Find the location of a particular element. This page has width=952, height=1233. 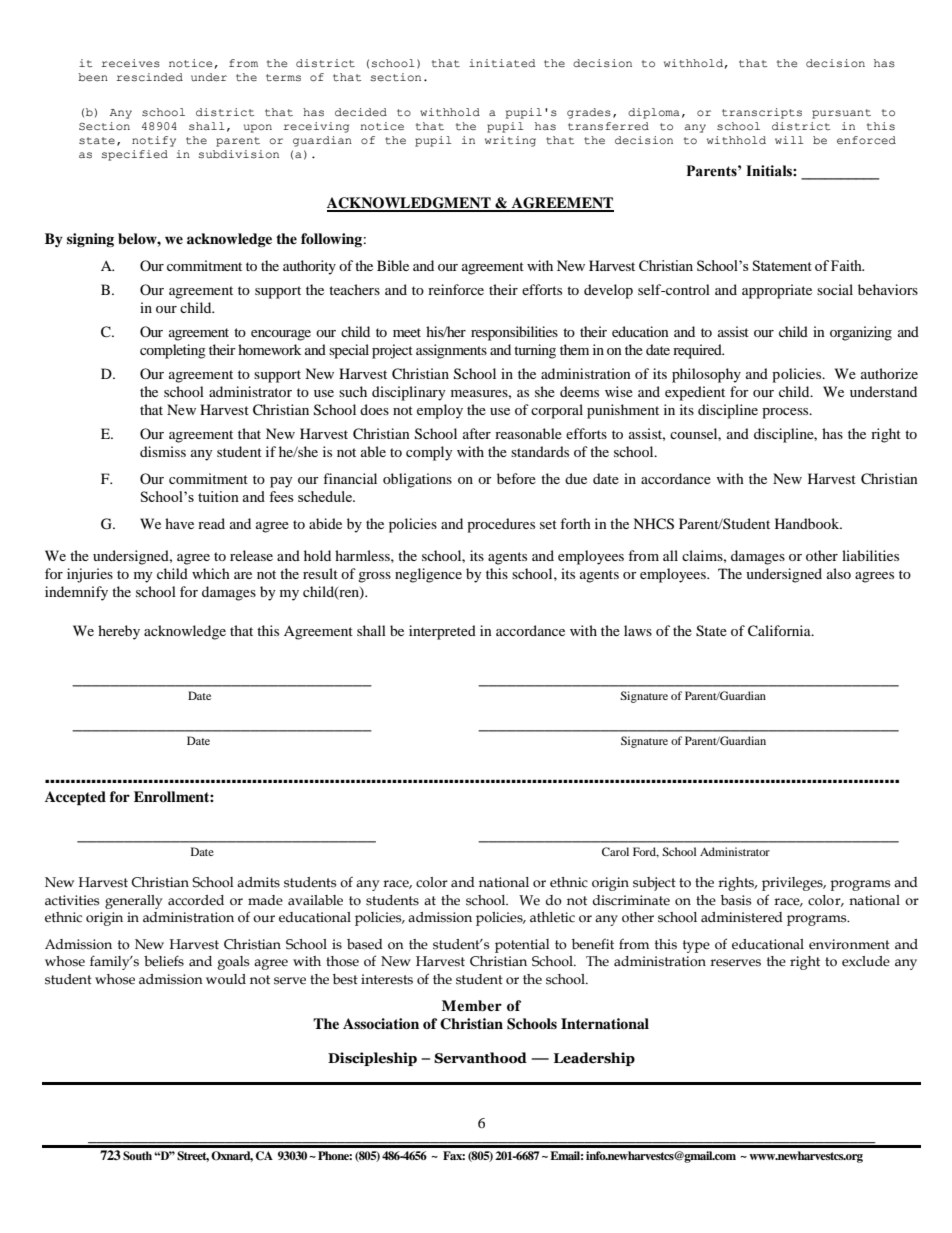

interpreted is located at coordinates (442, 632).
